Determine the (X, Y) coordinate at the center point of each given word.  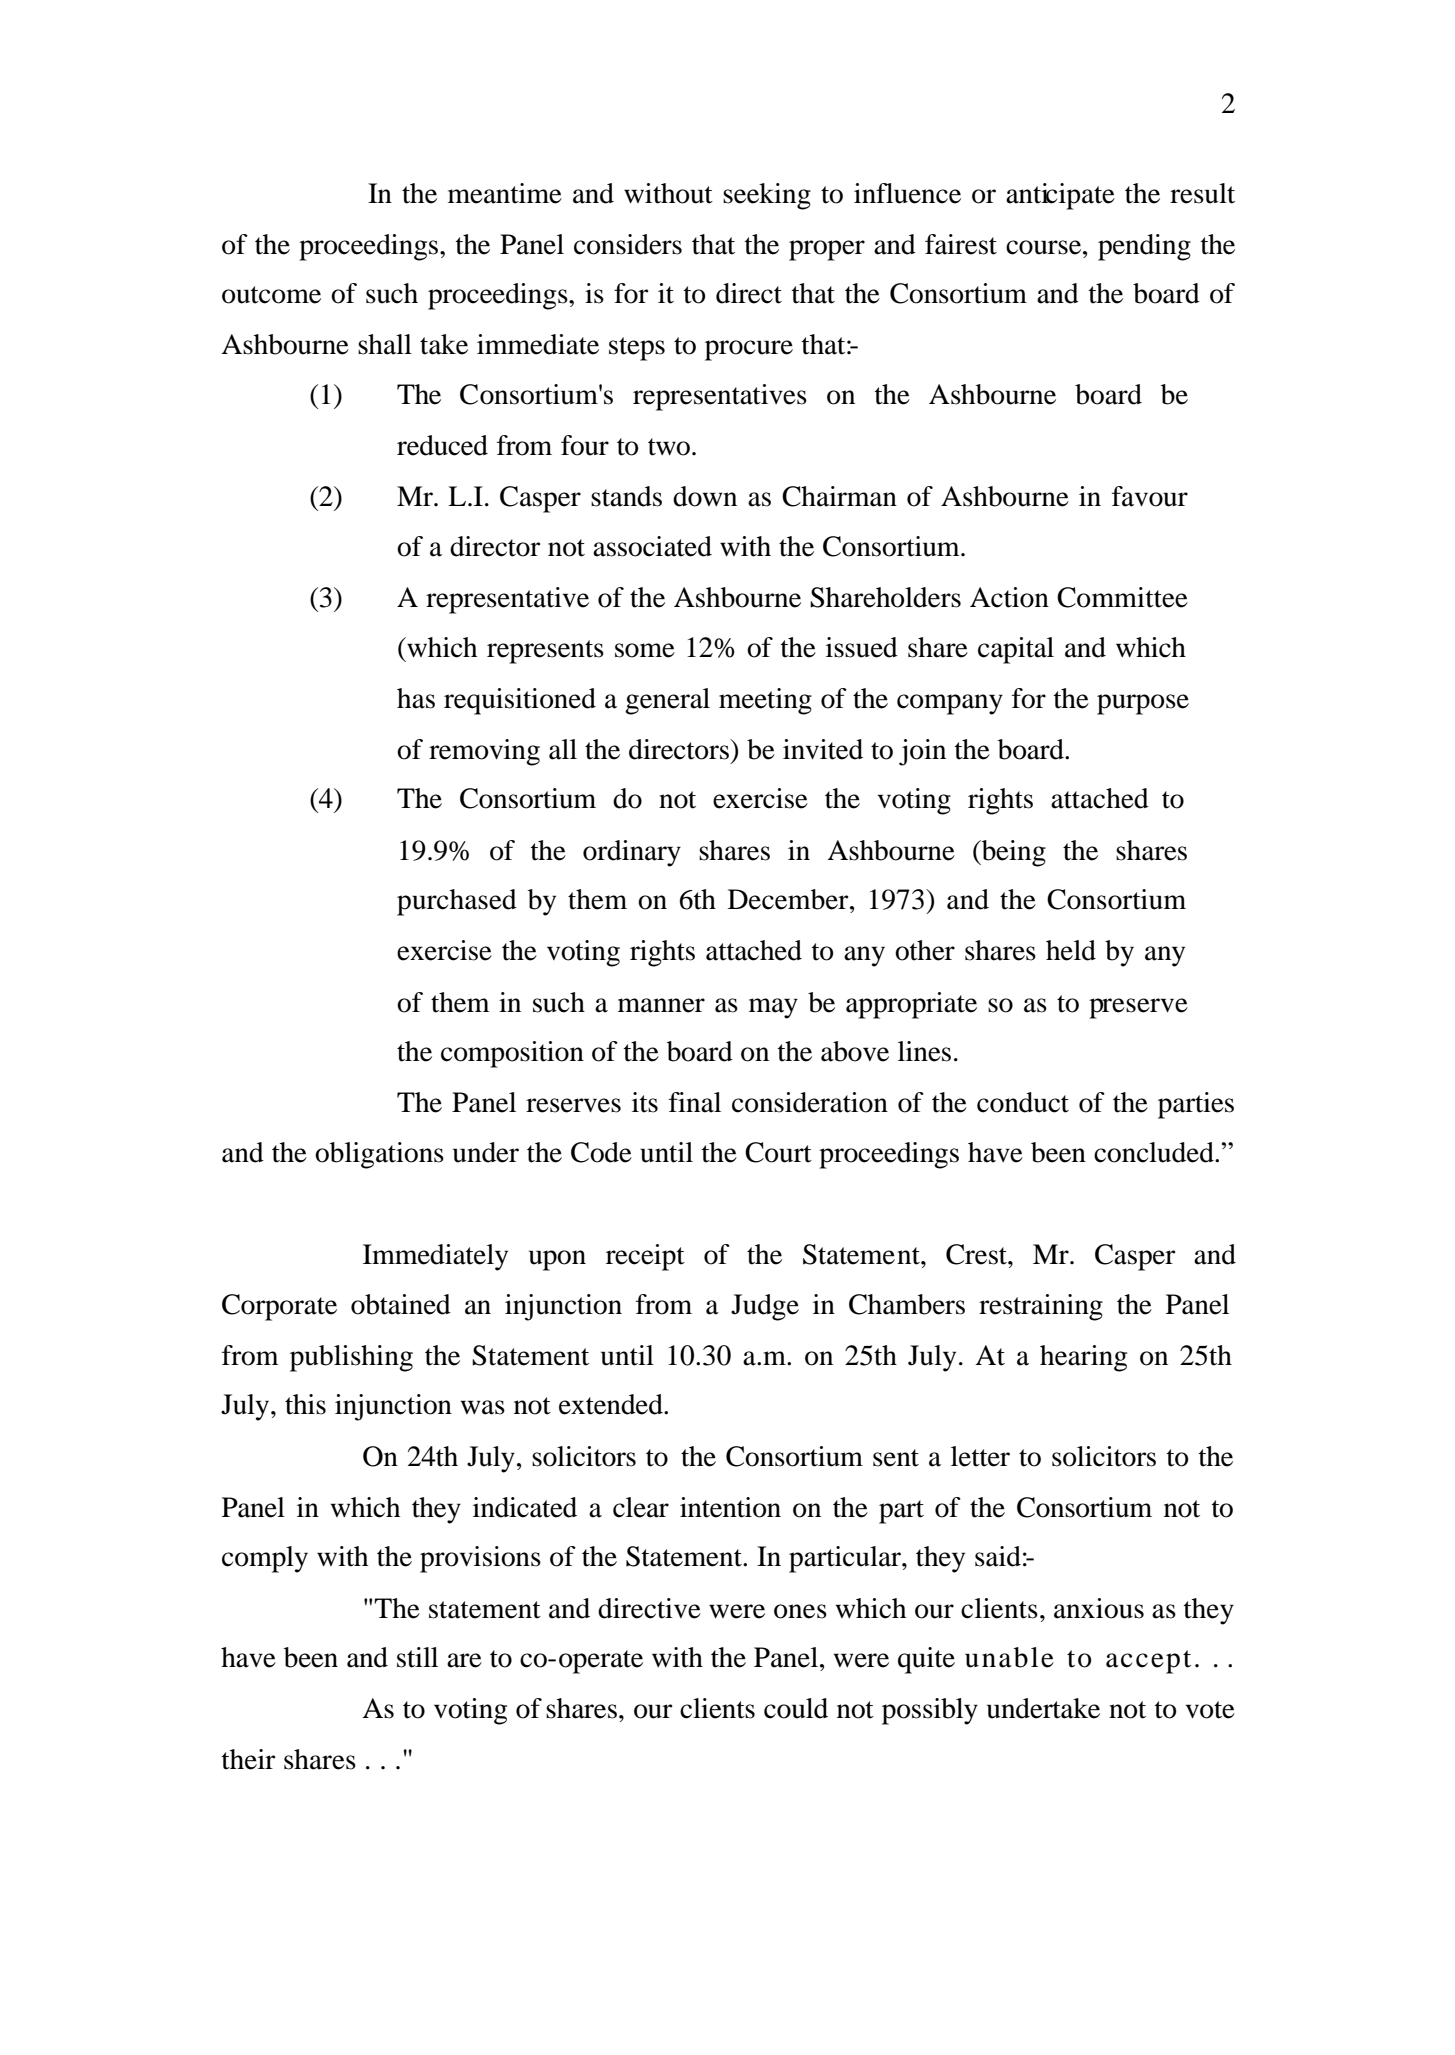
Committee (1122, 597)
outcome (271, 295)
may (773, 1008)
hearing (1083, 1358)
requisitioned (520, 701)
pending (1144, 247)
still (417, 1657)
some (645, 650)
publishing (351, 1358)
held (1071, 950)
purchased (457, 902)
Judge (765, 1307)
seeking (767, 196)
